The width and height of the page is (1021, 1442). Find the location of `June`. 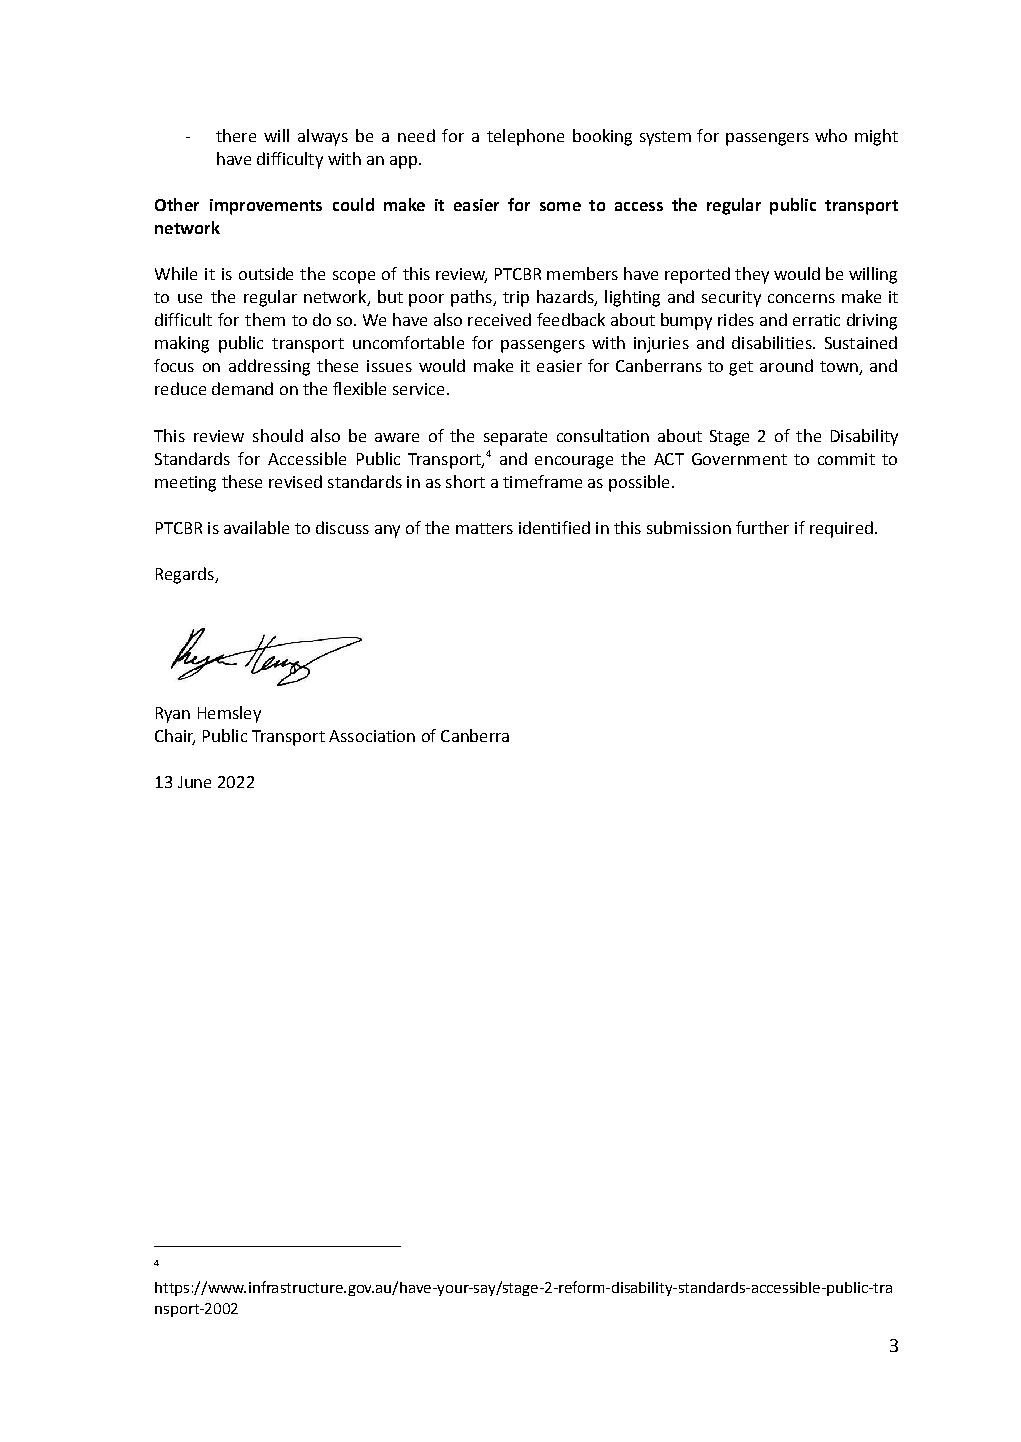

June is located at coordinates (194, 782).
